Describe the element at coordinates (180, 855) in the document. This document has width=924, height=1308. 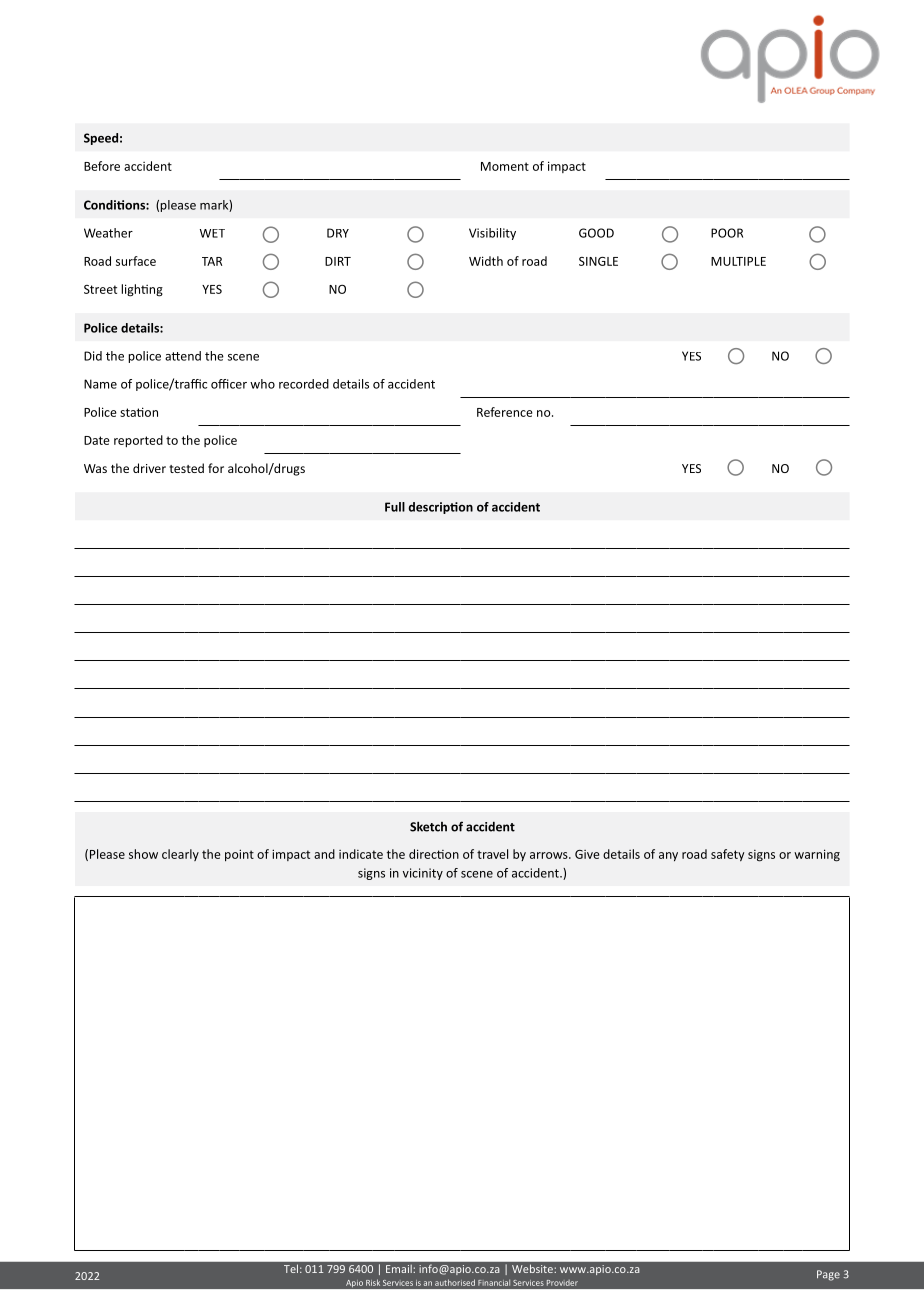
I see `clearly` at that location.
